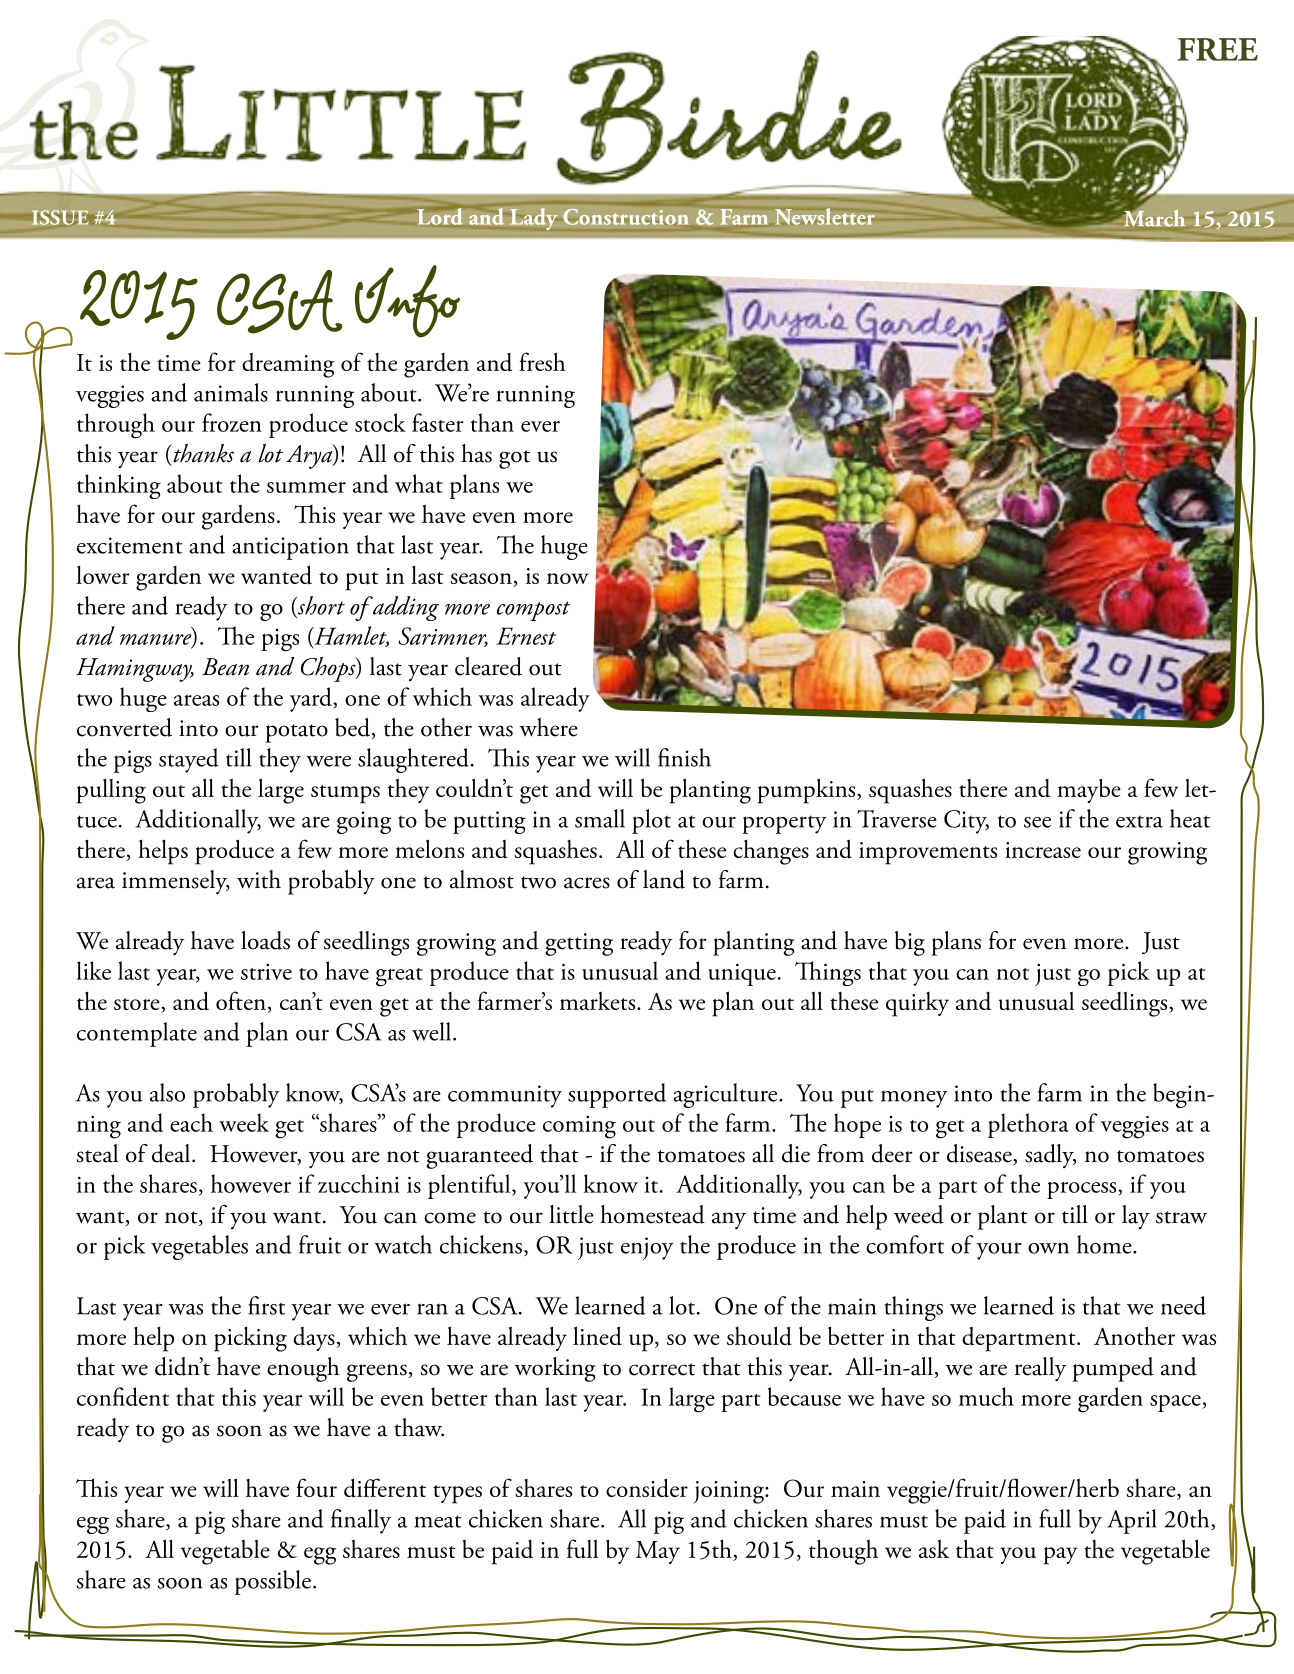  What do you see at coordinates (60, 217) in the page?
I see `ISSUE` at bounding box center [60, 217].
